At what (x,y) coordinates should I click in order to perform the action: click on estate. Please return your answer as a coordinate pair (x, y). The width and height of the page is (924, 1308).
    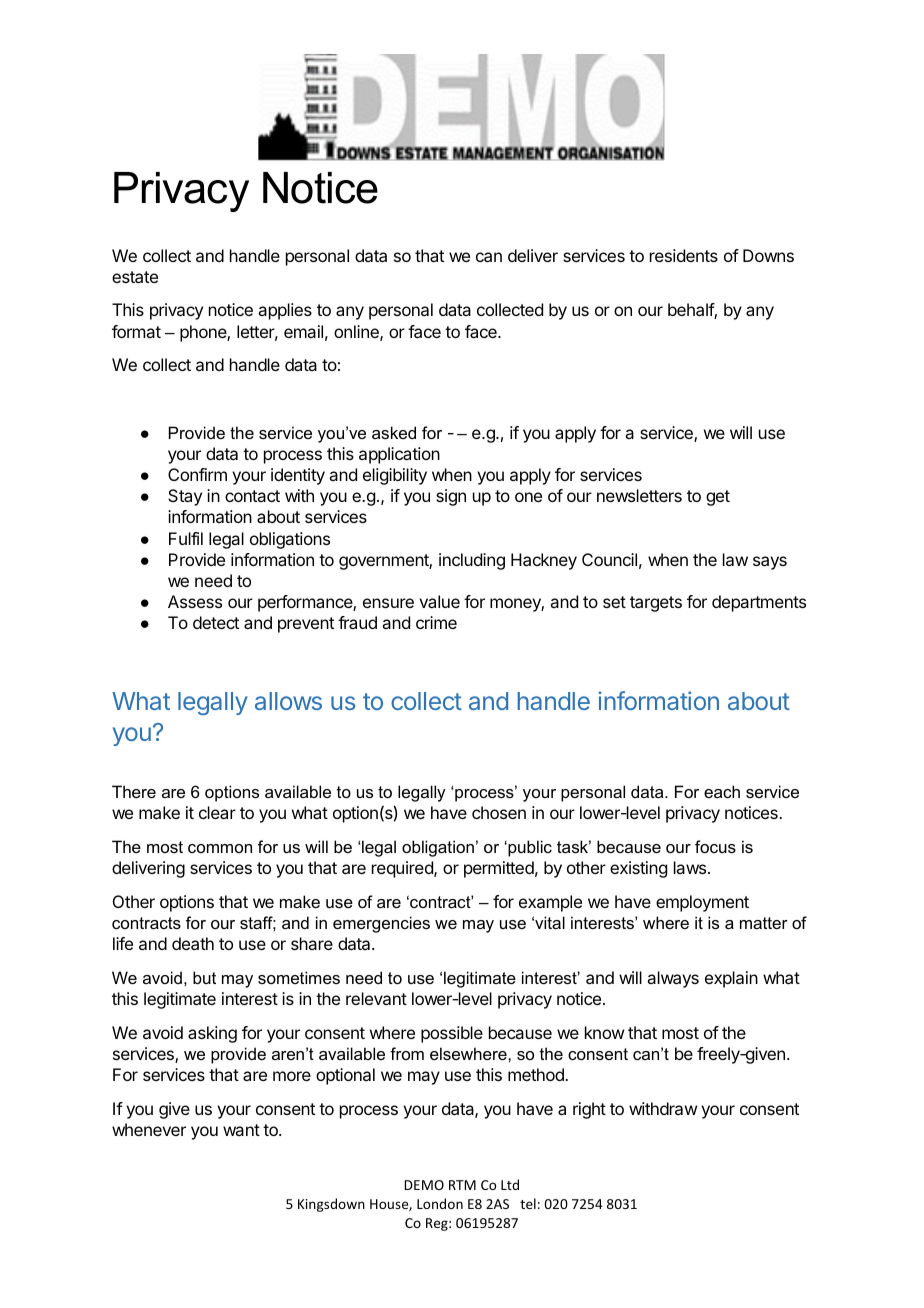
    Looking at the image, I should click on (135, 277).
